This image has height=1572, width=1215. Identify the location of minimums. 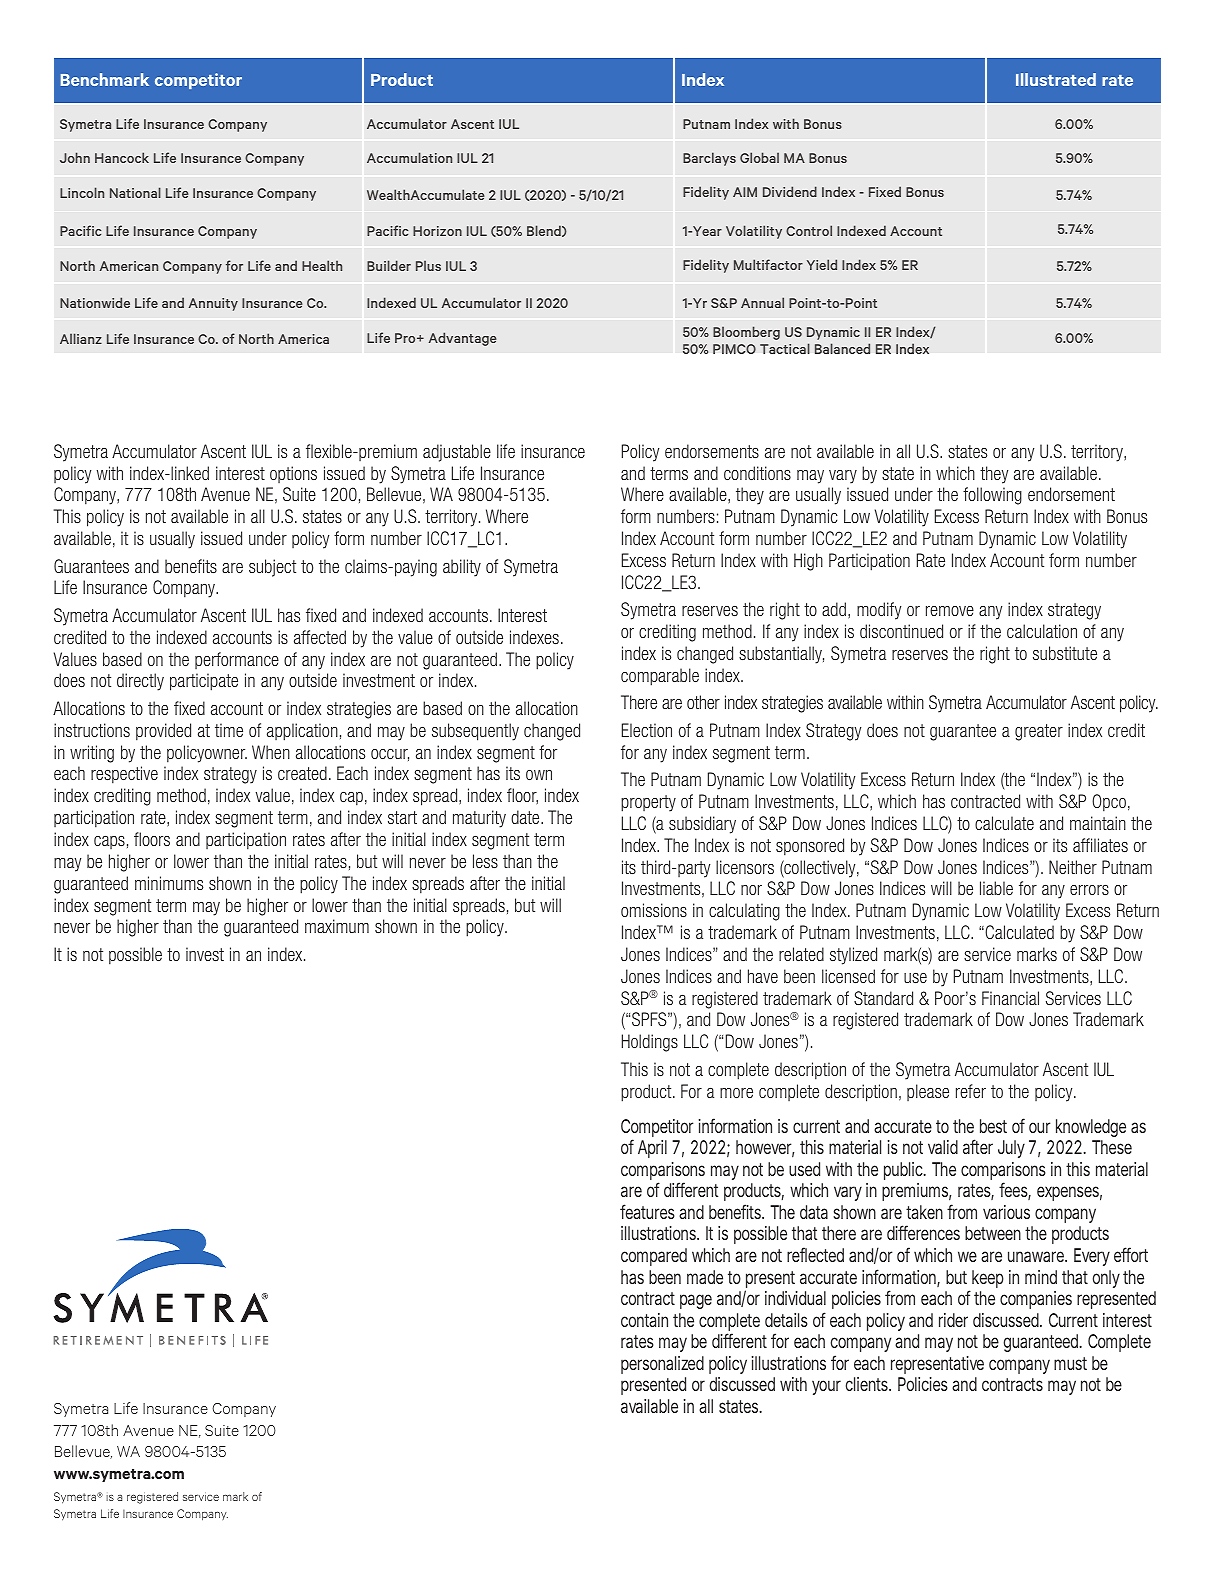
(169, 883).
